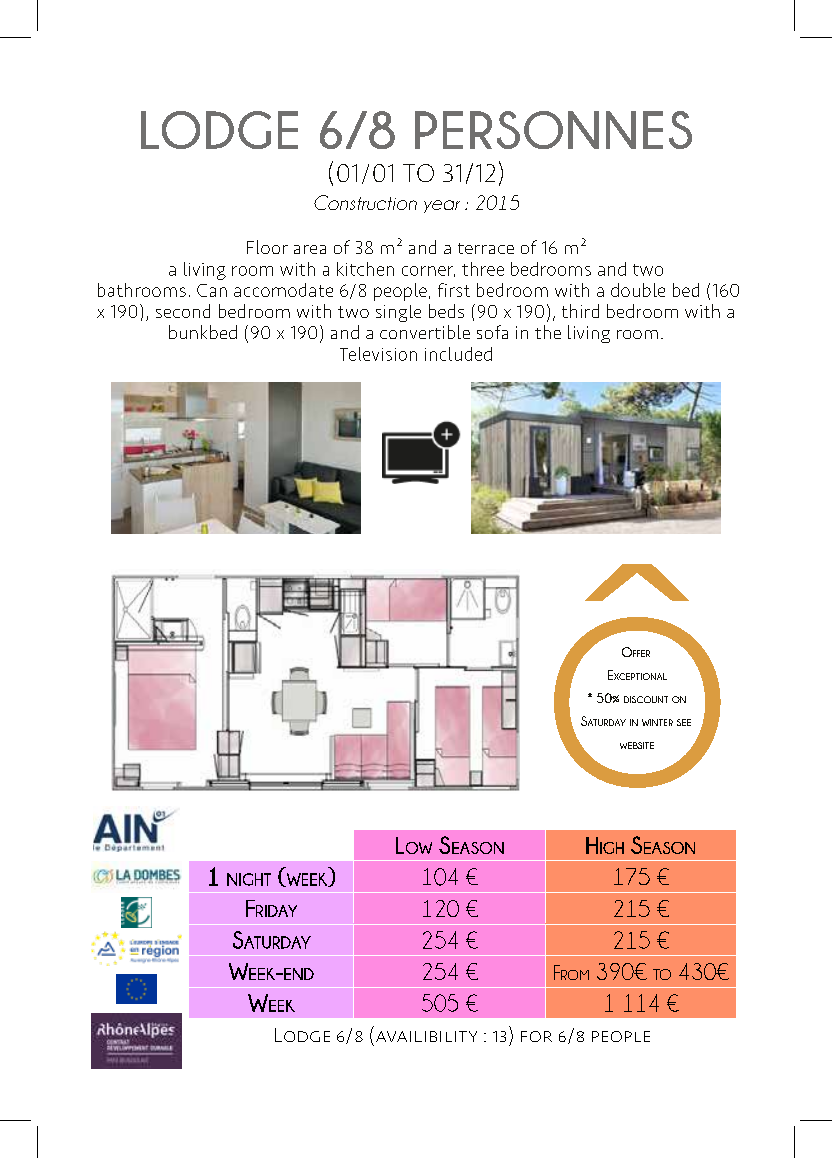  I want to click on winter, so click(657, 722).
